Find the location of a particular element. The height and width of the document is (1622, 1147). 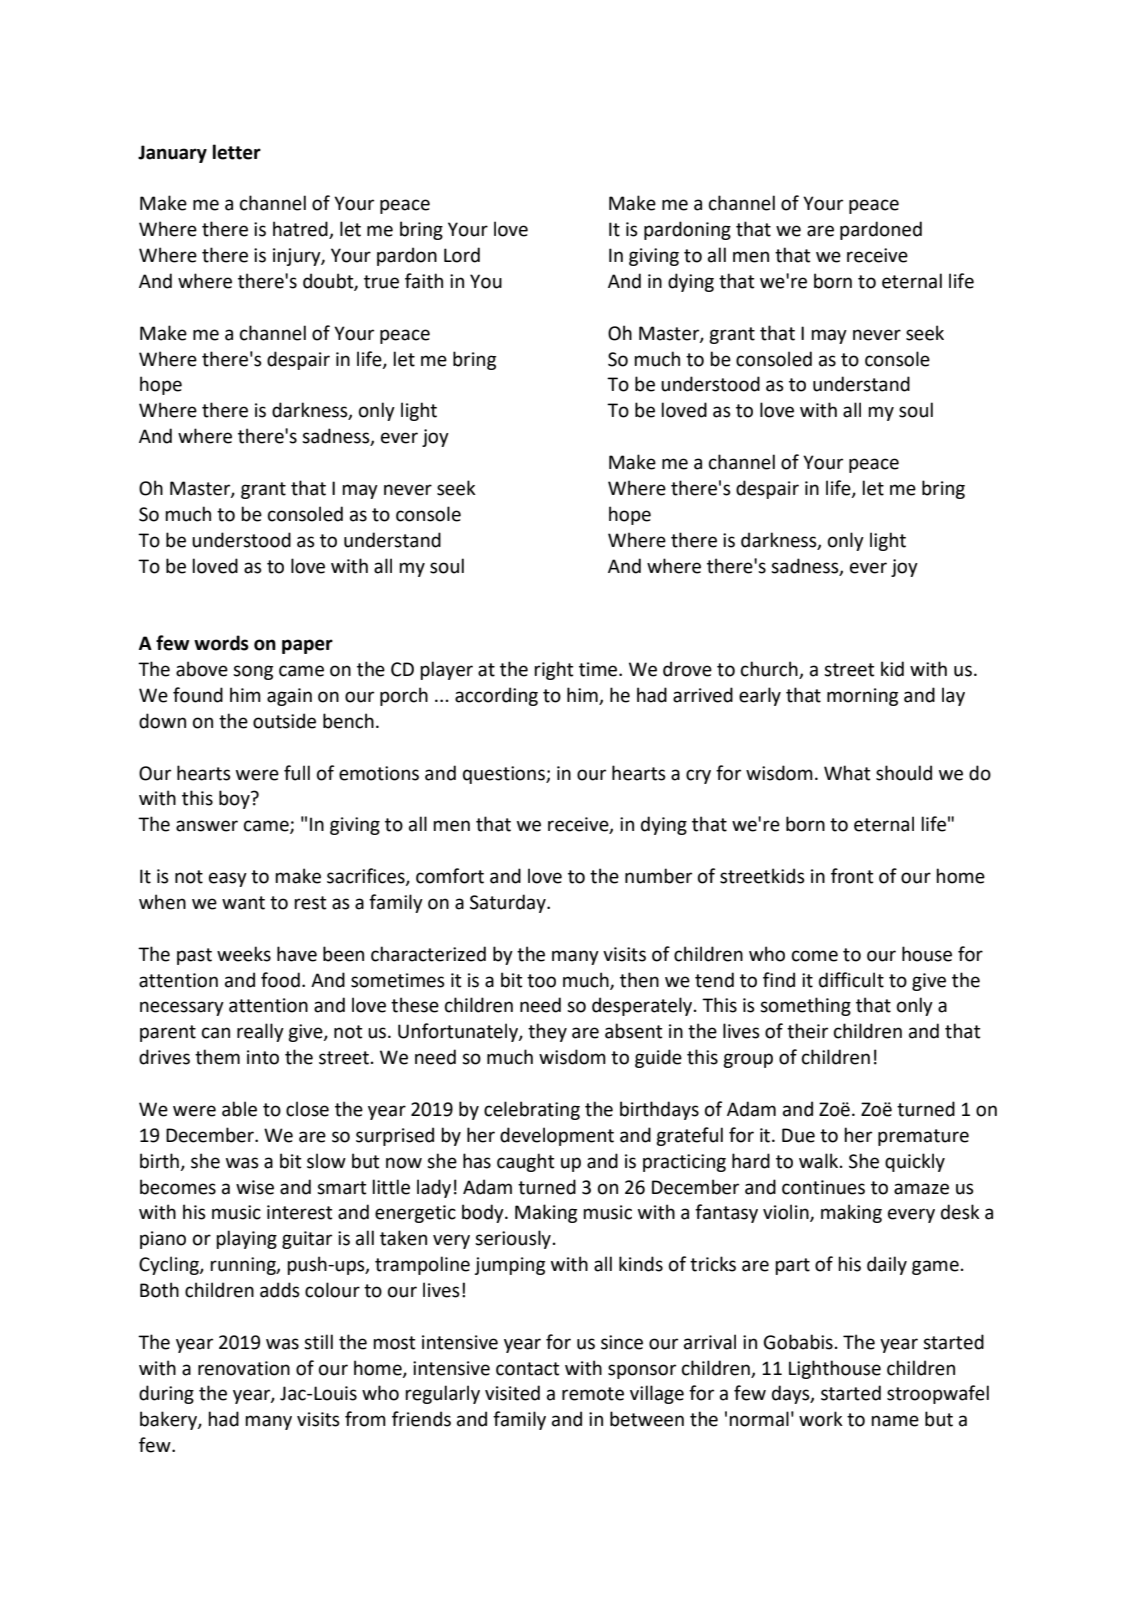

remote is located at coordinates (593, 1394).
